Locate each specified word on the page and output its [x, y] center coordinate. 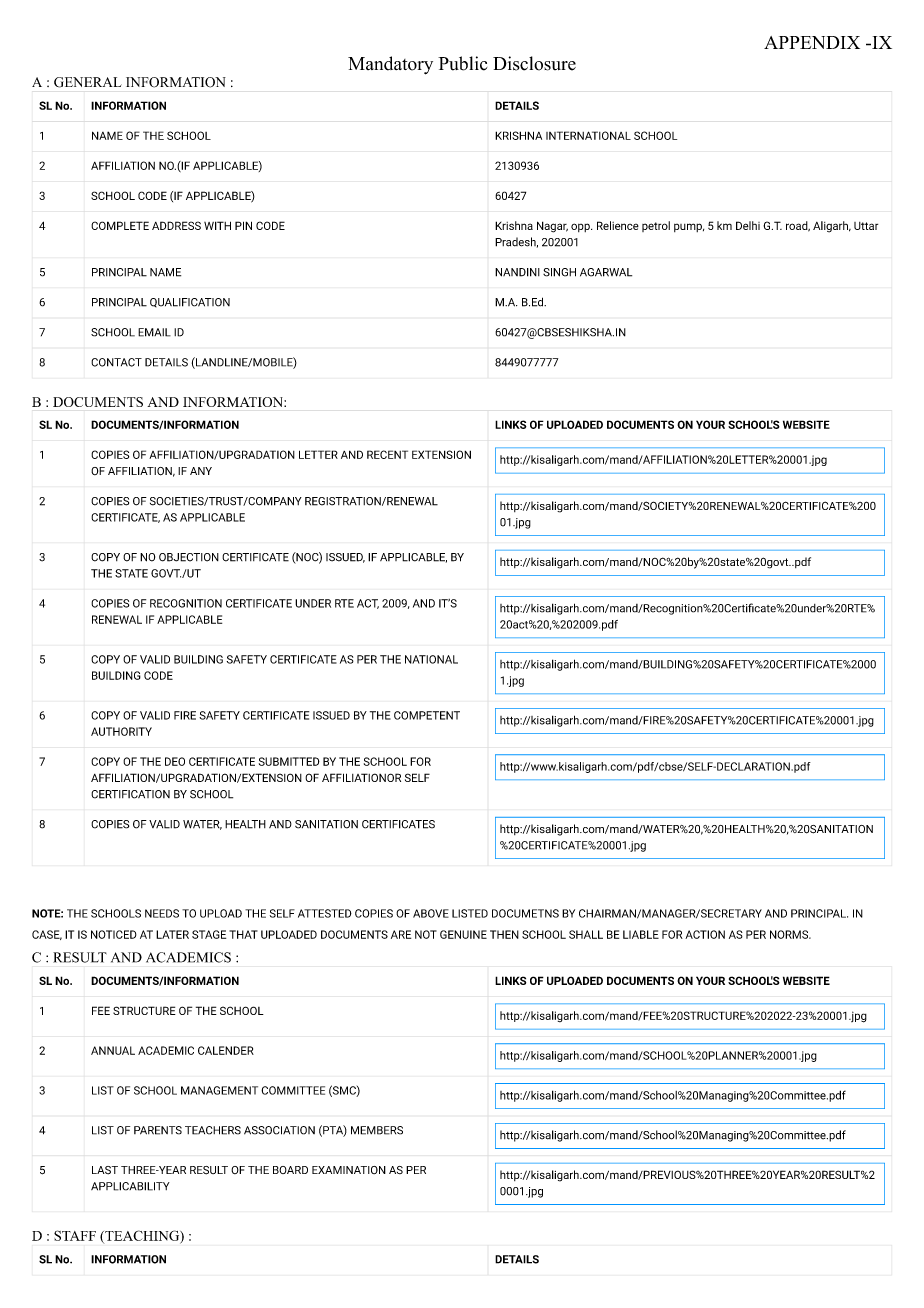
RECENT [387, 454]
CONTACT [116, 362]
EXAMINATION [349, 1170]
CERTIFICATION [130, 794]
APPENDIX [812, 42]
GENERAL [88, 82]
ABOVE [431, 913]
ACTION [705, 934]
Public [462, 63]
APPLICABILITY [130, 1186]
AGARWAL [606, 272]
